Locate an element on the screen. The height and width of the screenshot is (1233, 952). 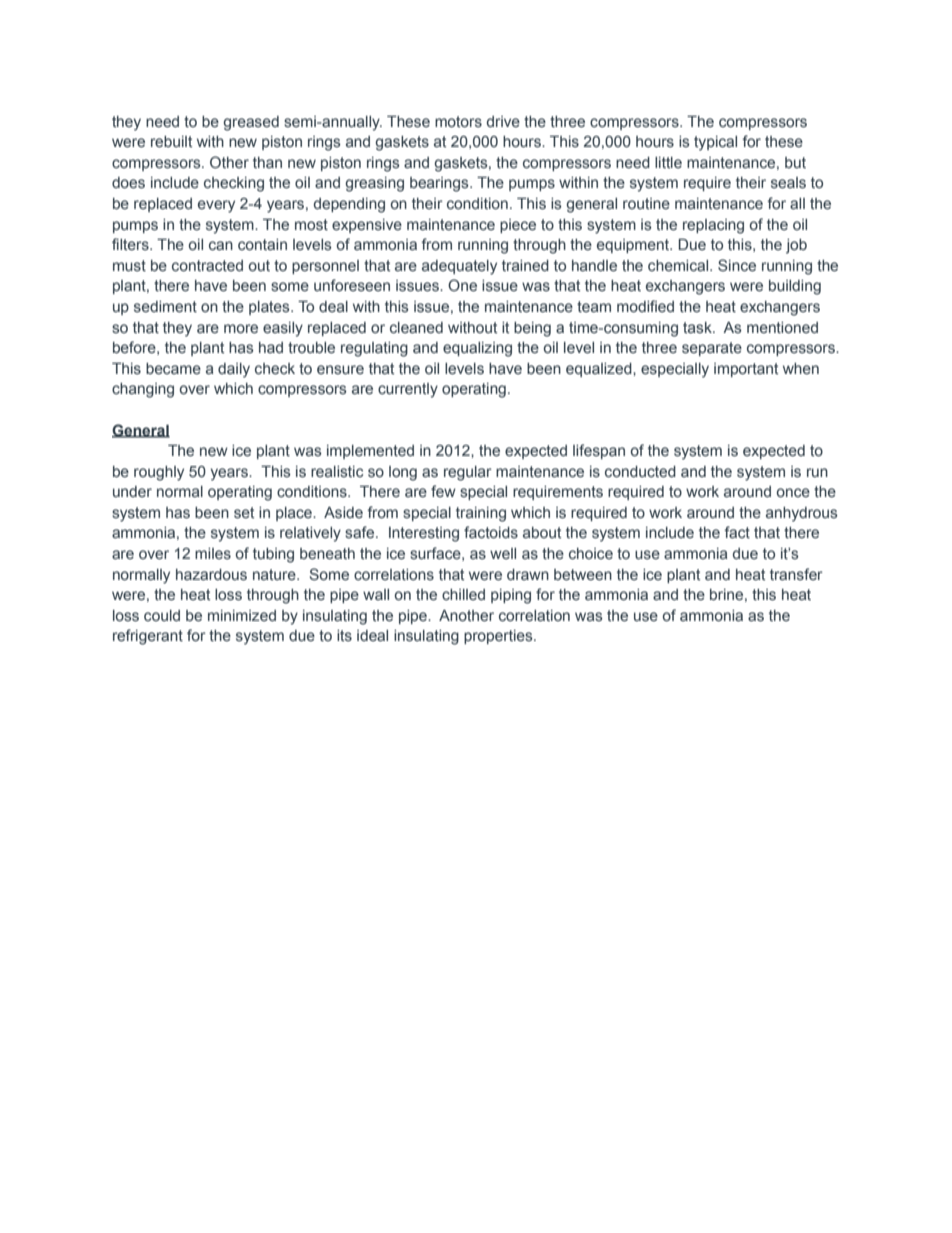
anhydrous is located at coordinates (802, 514).
